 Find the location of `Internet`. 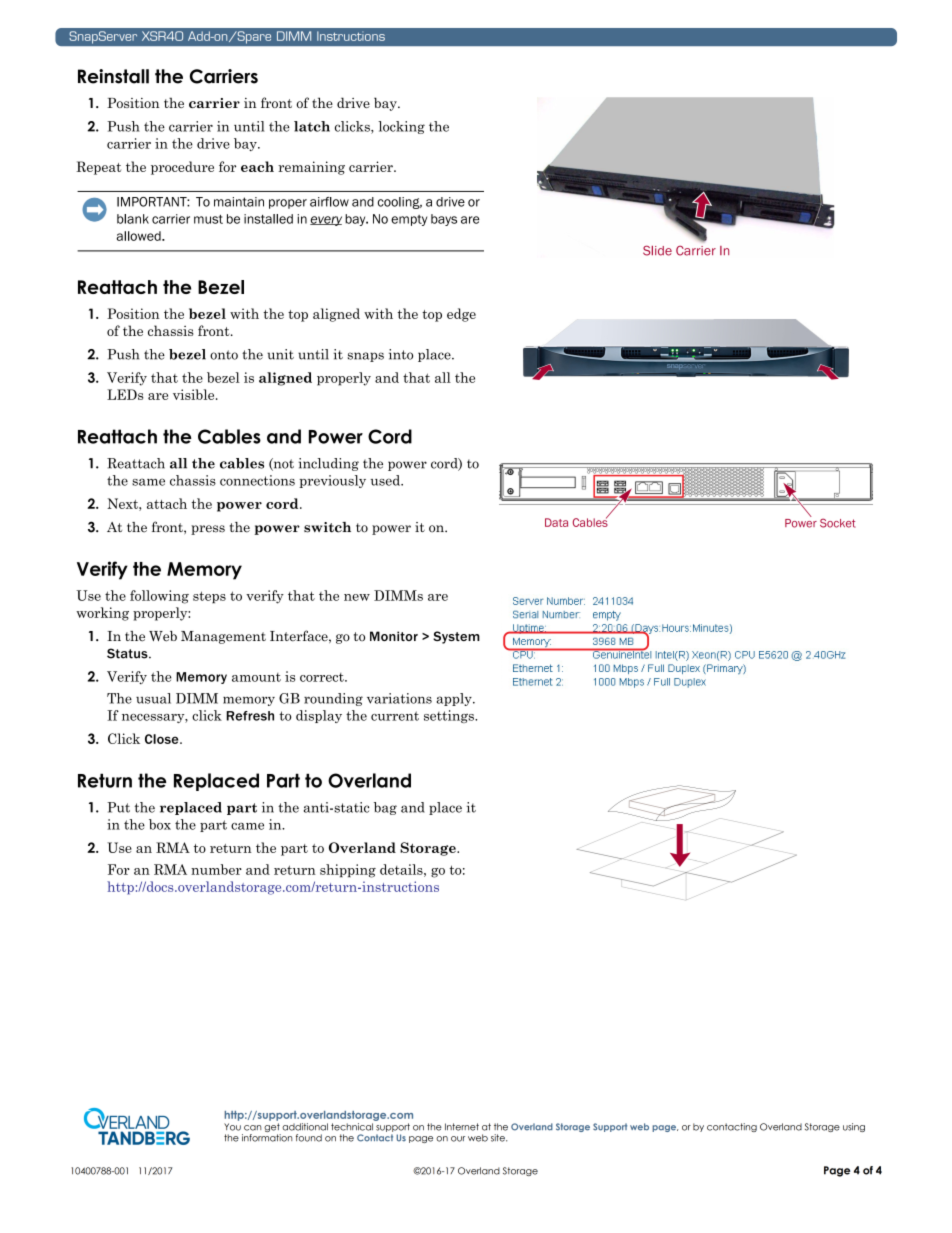

Internet is located at coordinates (462, 1127).
